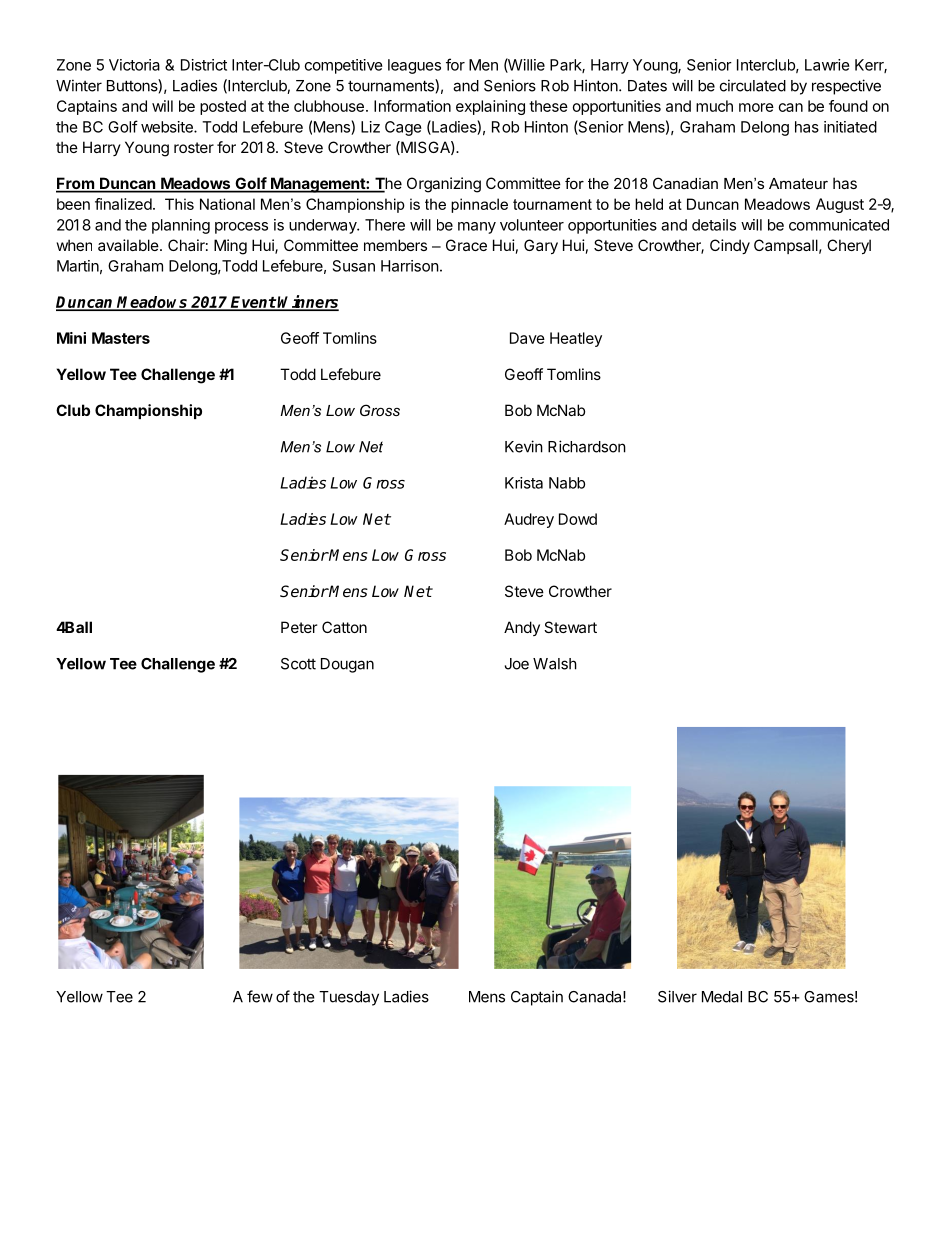 The width and height of the page is (952, 1233). What do you see at coordinates (527, 338) in the page?
I see `Dave` at bounding box center [527, 338].
